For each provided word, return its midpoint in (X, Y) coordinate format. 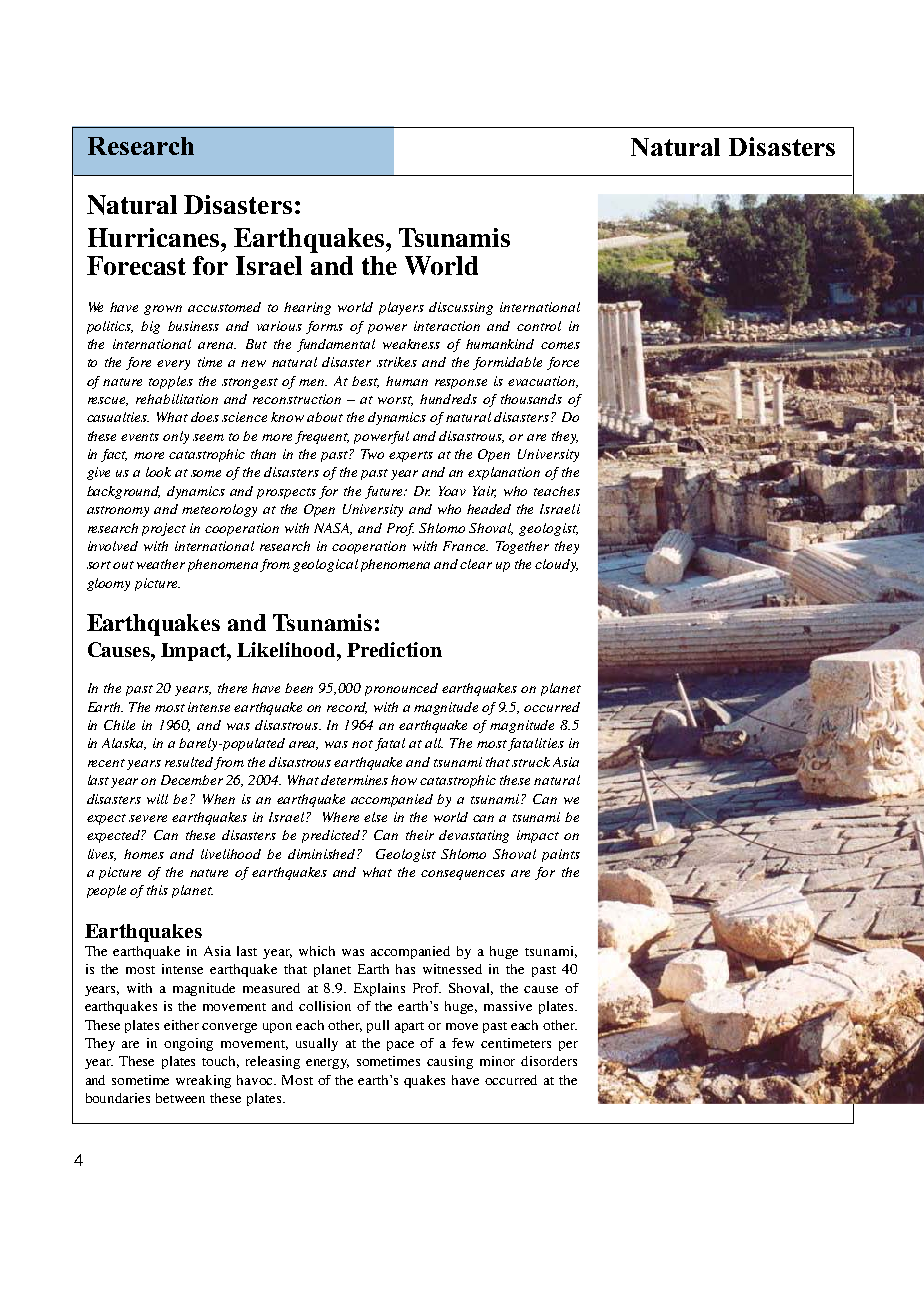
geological (325, 565)
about (325, 417)
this (157, 890)
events (140, 437)
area (303, 745)
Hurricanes (155, 237)
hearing (307, 308)
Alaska (124, 744)
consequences (463, 875)
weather (161, 564)
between (180, 1098)
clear (476, 564)
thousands (531, 399)
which (317, 951)
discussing (461, 308)
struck (531, 762)
